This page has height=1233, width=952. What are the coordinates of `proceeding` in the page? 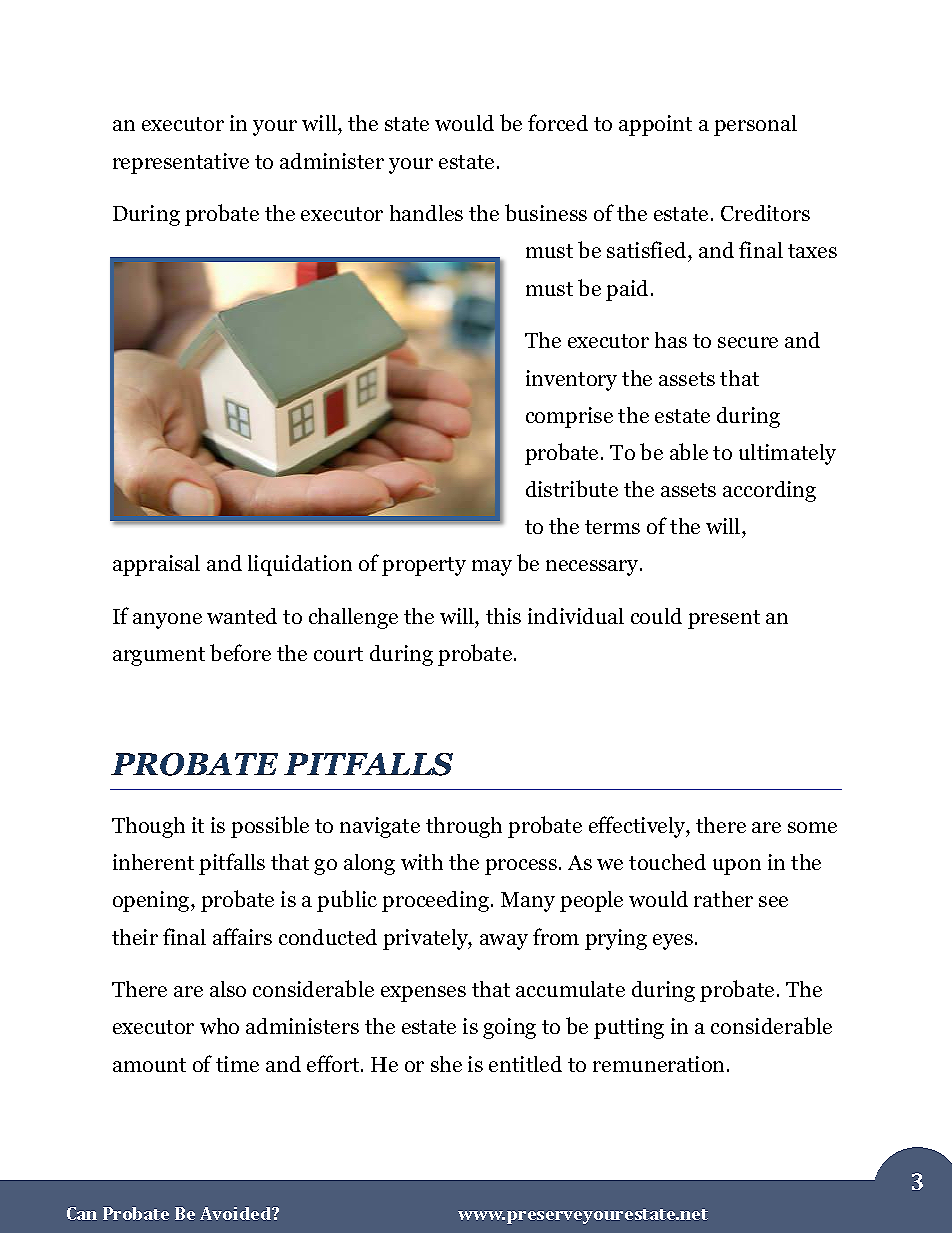 It's located at (437, 901).
